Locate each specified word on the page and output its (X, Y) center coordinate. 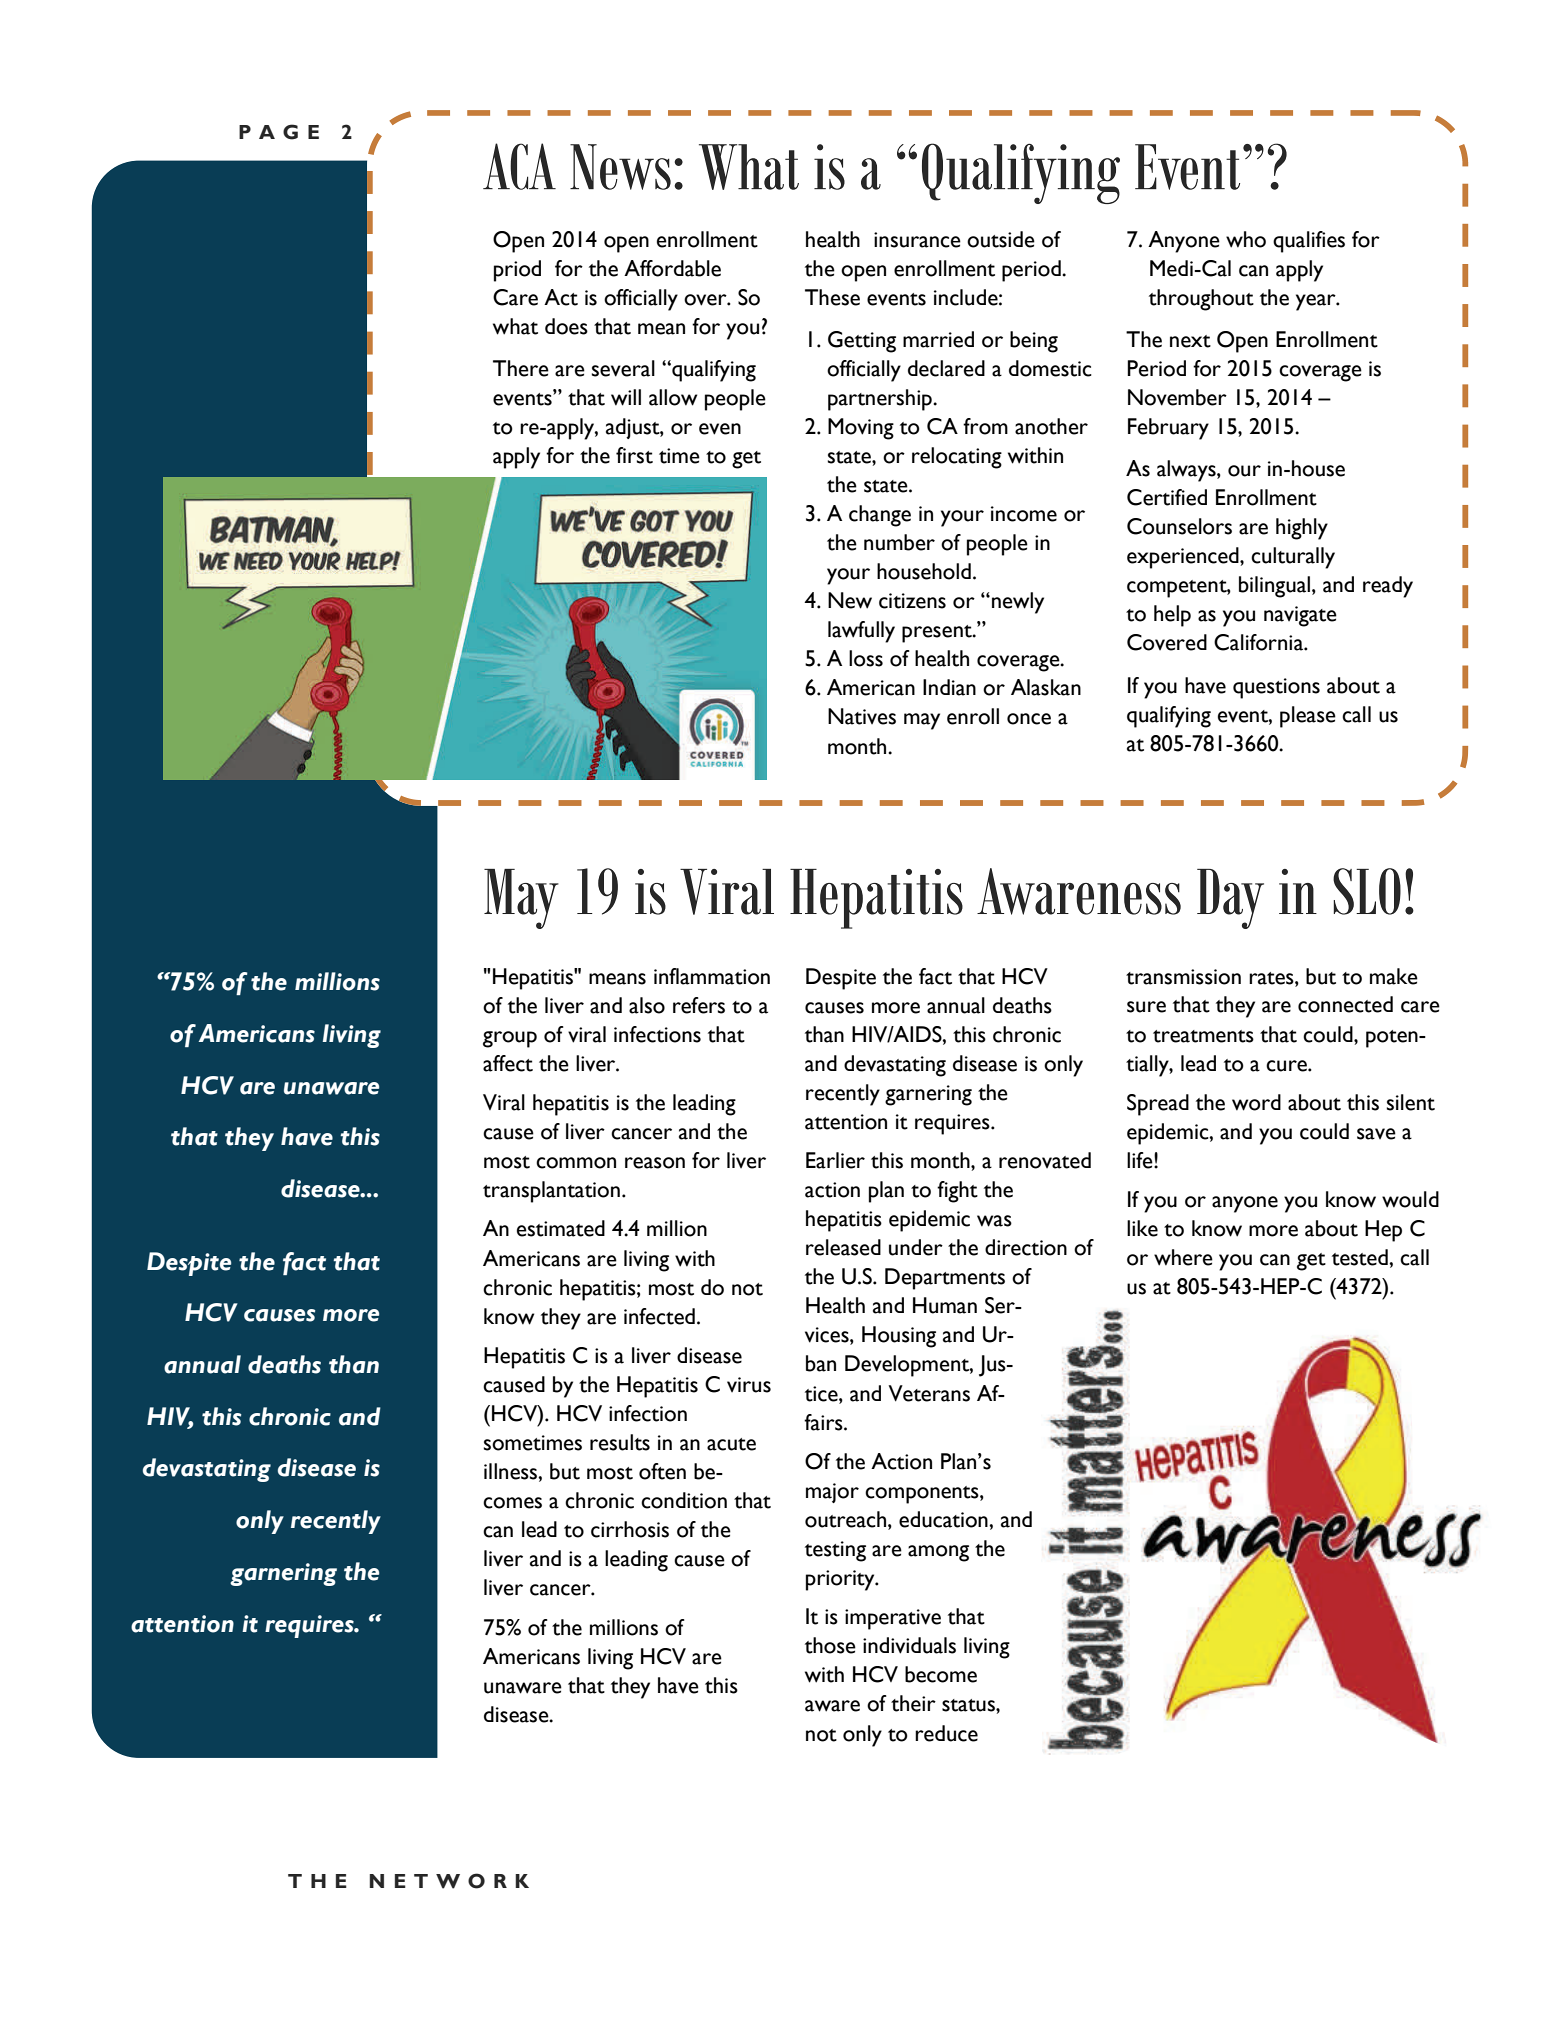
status (969, 1705)
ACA (519, 166)
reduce (946, 1733)
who (1246, 239)
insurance (917, 240)
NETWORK (449, 1881)
